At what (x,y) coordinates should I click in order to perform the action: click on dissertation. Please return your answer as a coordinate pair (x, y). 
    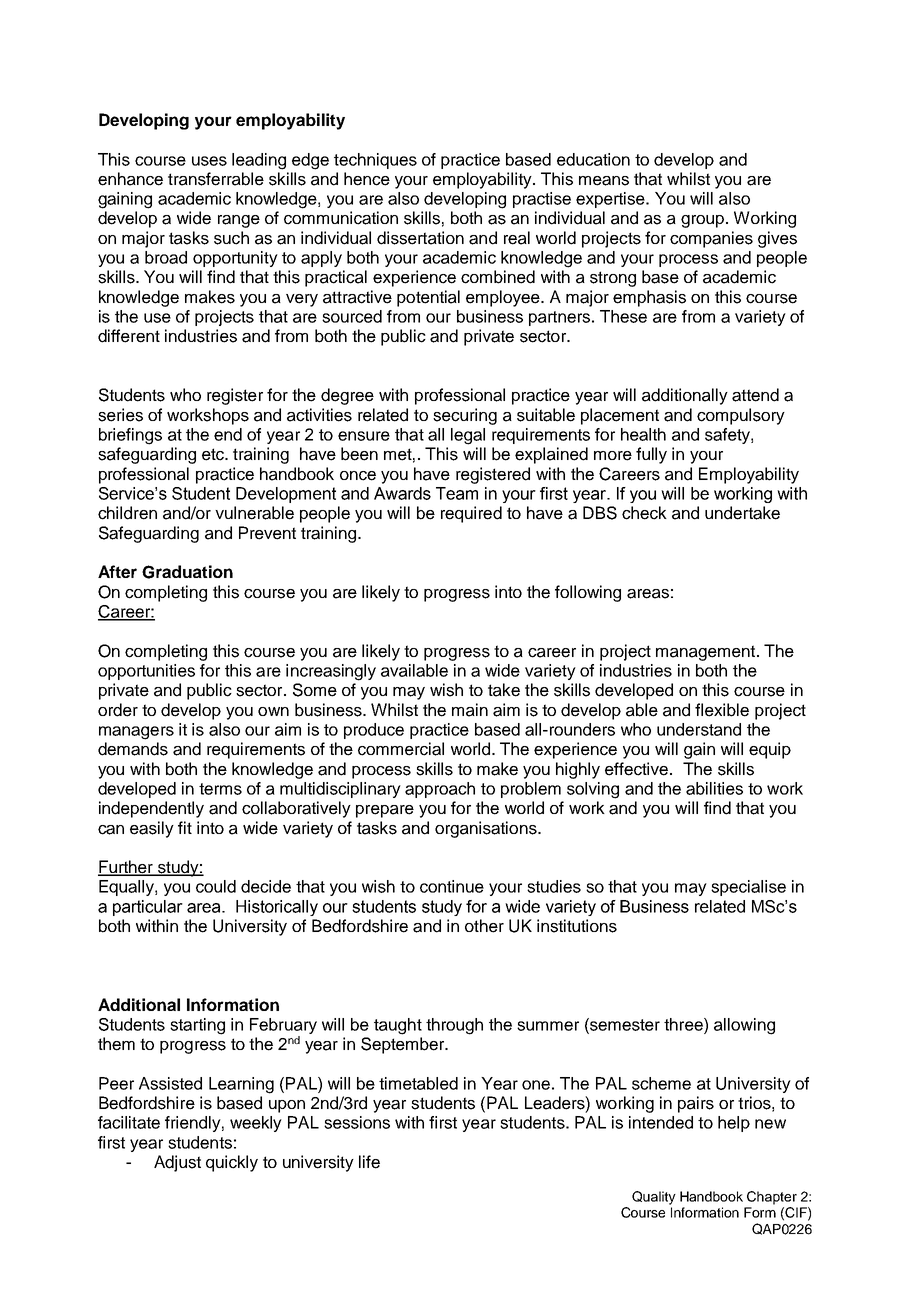
    Looking at the image, I should click on (420, 238).
